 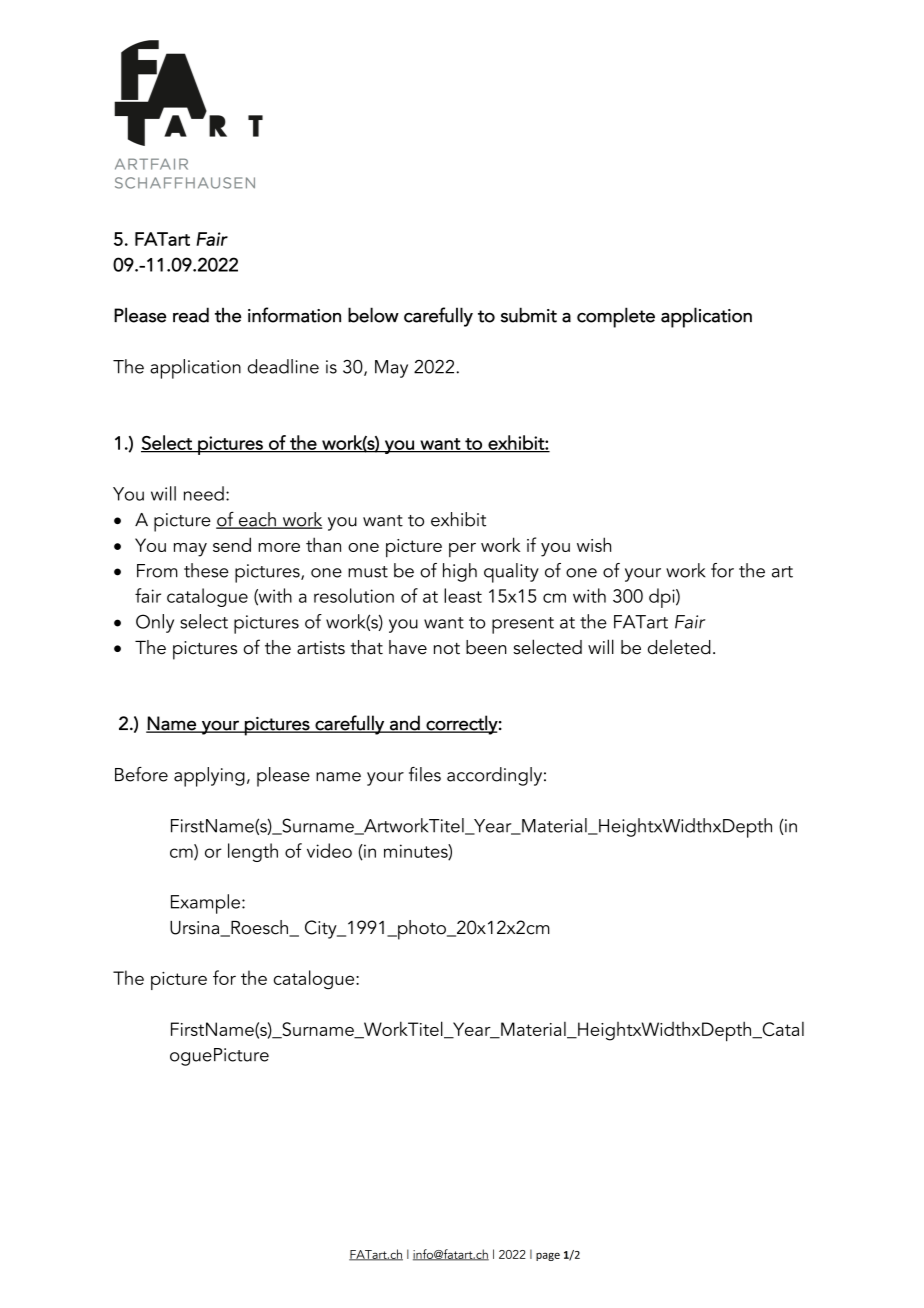 I want to click on Only, so click(x=155, y=623).
